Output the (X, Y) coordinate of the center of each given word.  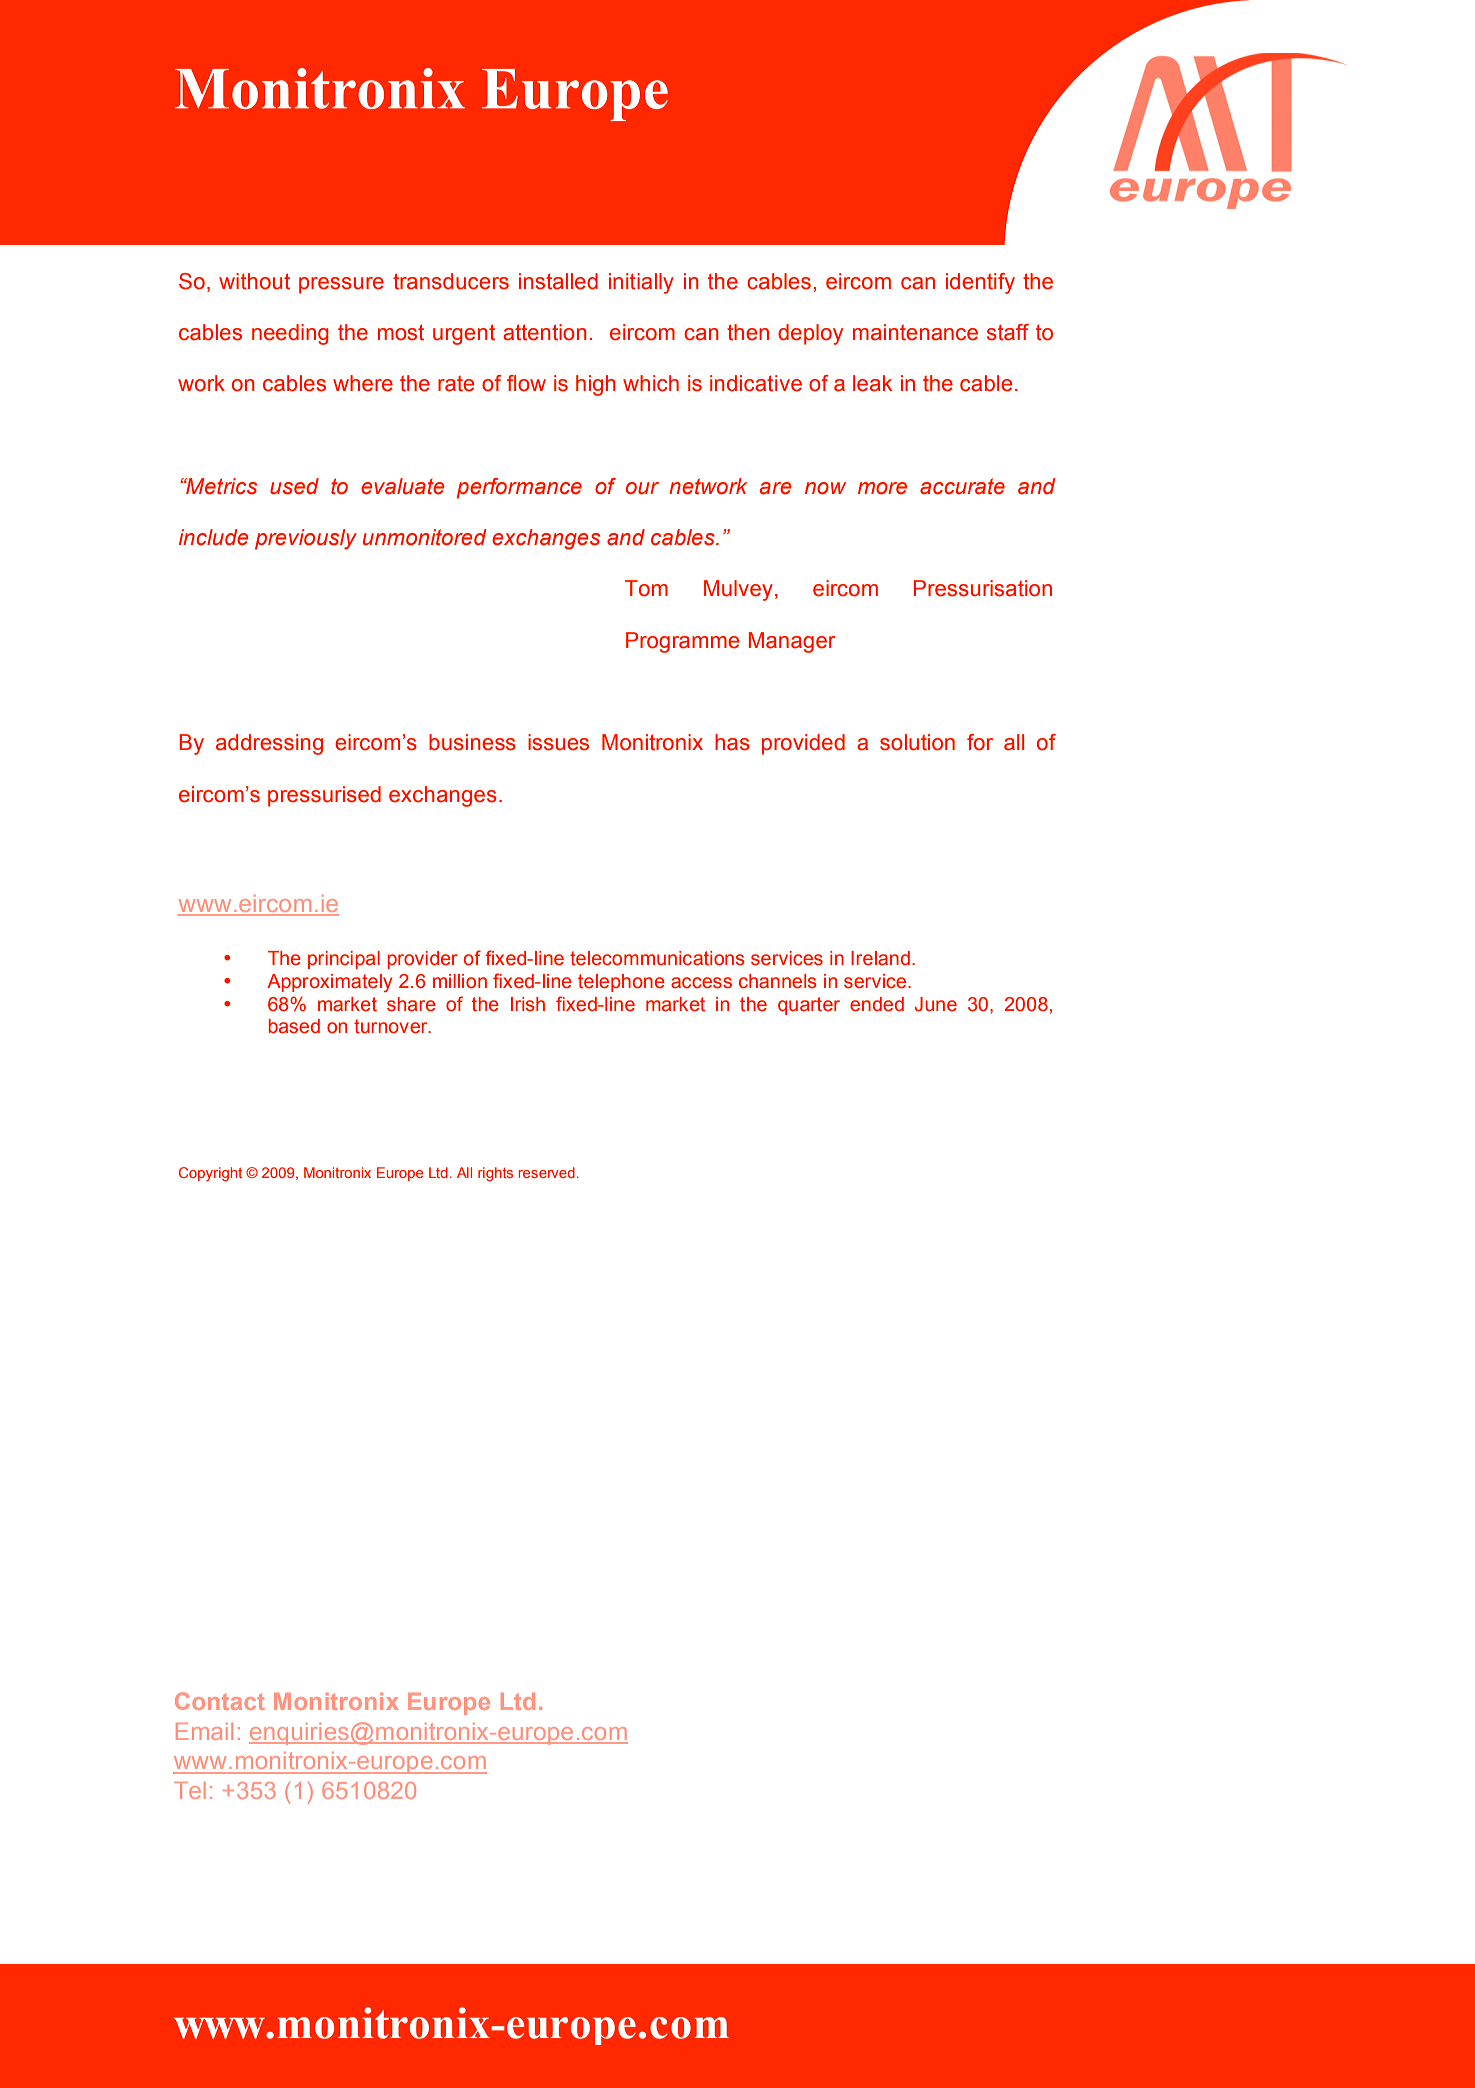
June (936, 1004)
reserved (547, 1172)
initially (641, 283)
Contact (220, 1701)
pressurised (324, 796)
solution (917, 742)
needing (290, 334)
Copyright (210, 1174)
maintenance (915, 332)
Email (204, 1731)
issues (558, 742)
